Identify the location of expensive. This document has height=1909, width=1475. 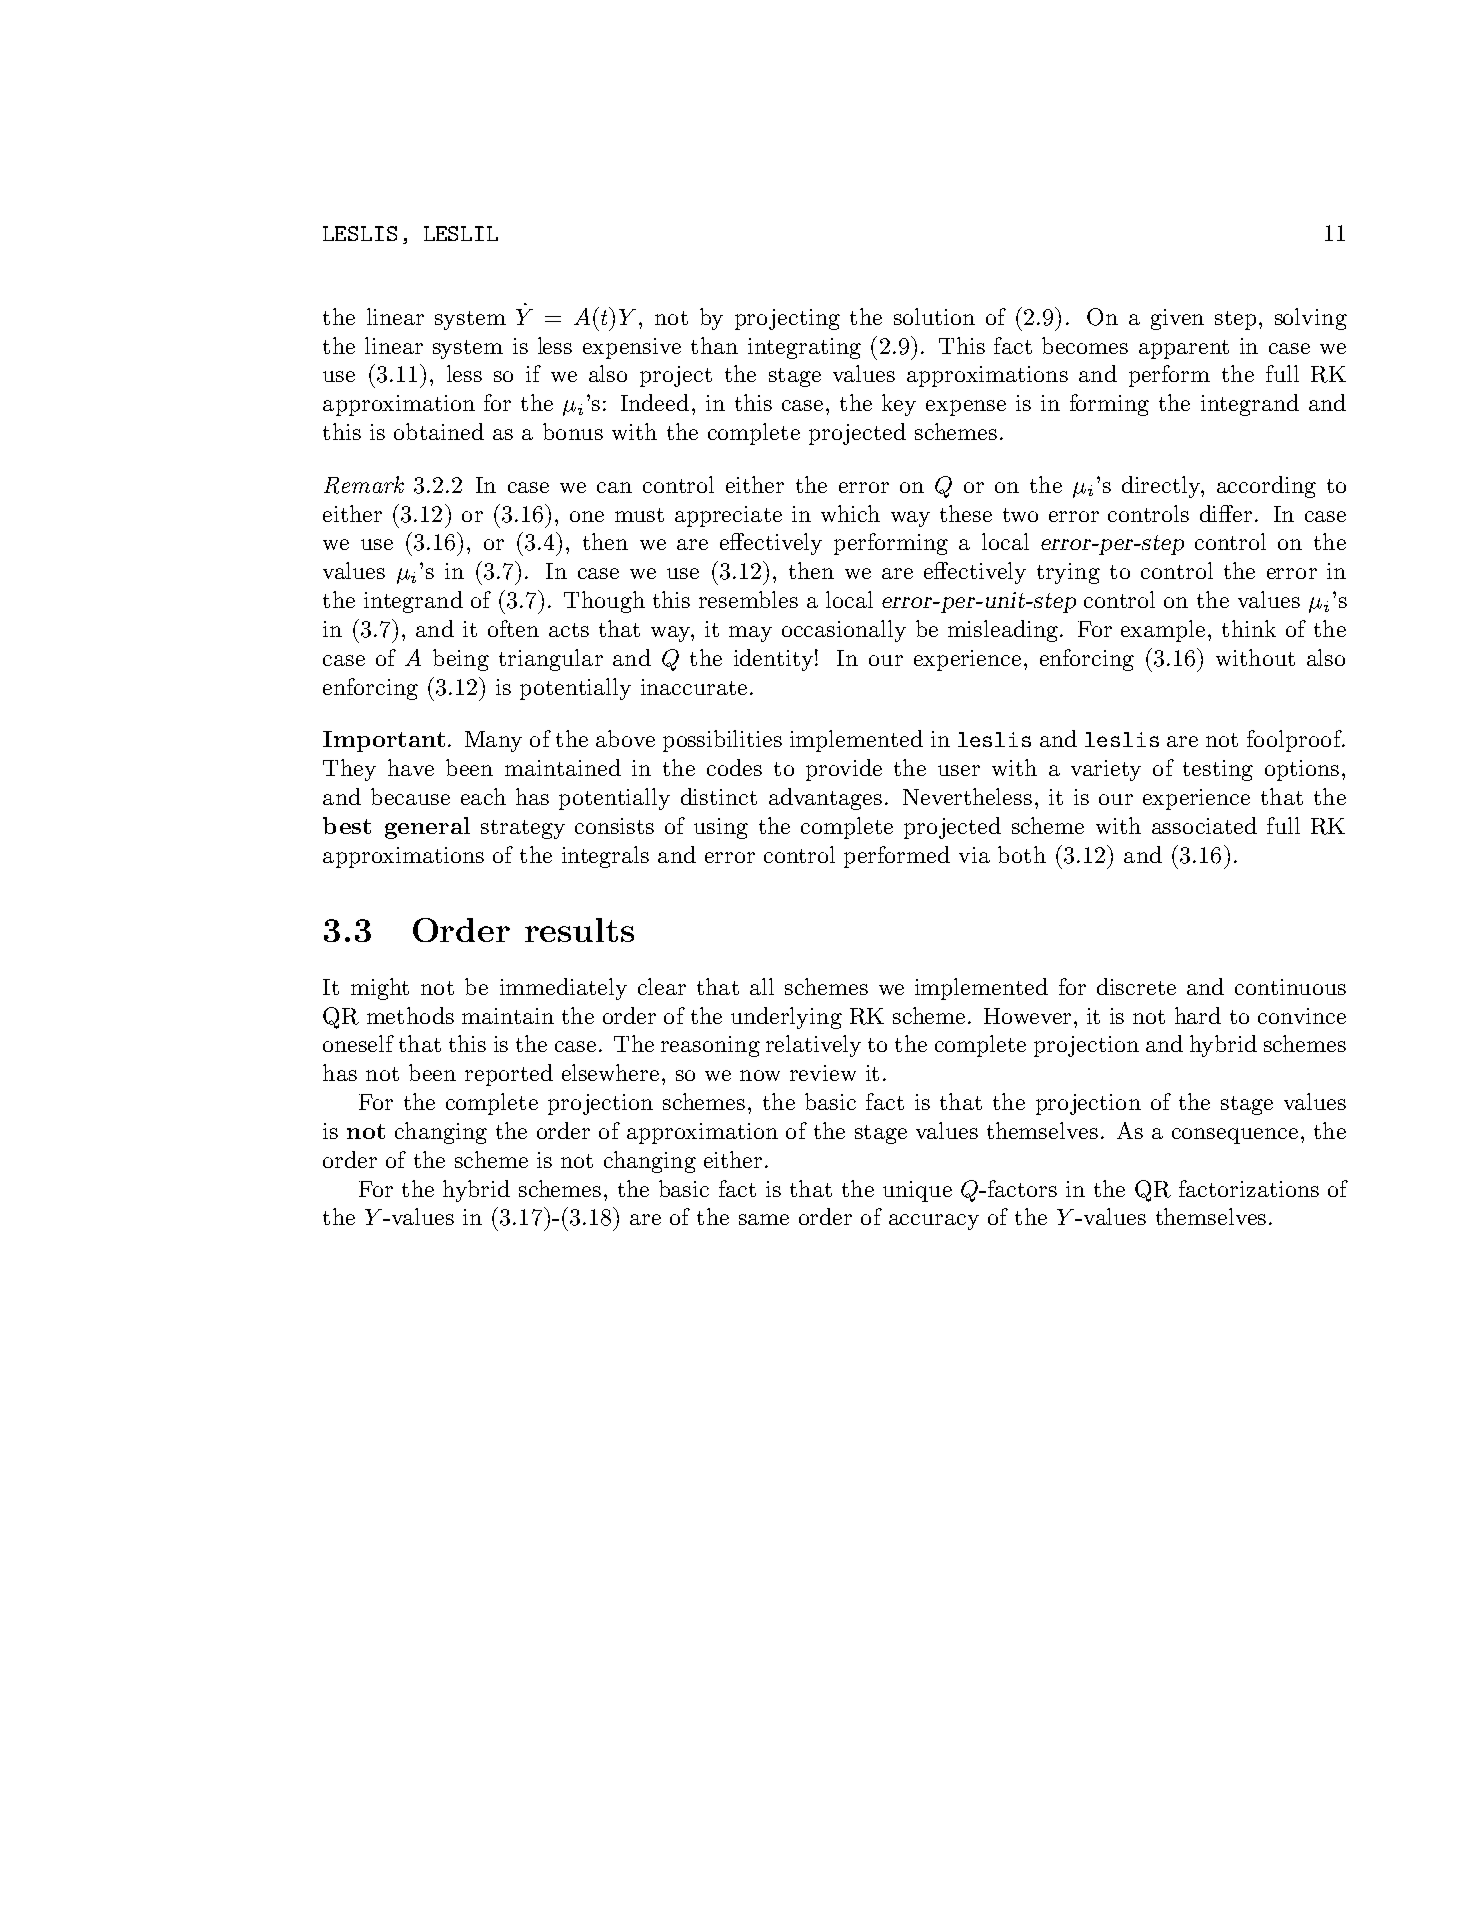
(632, 348).
